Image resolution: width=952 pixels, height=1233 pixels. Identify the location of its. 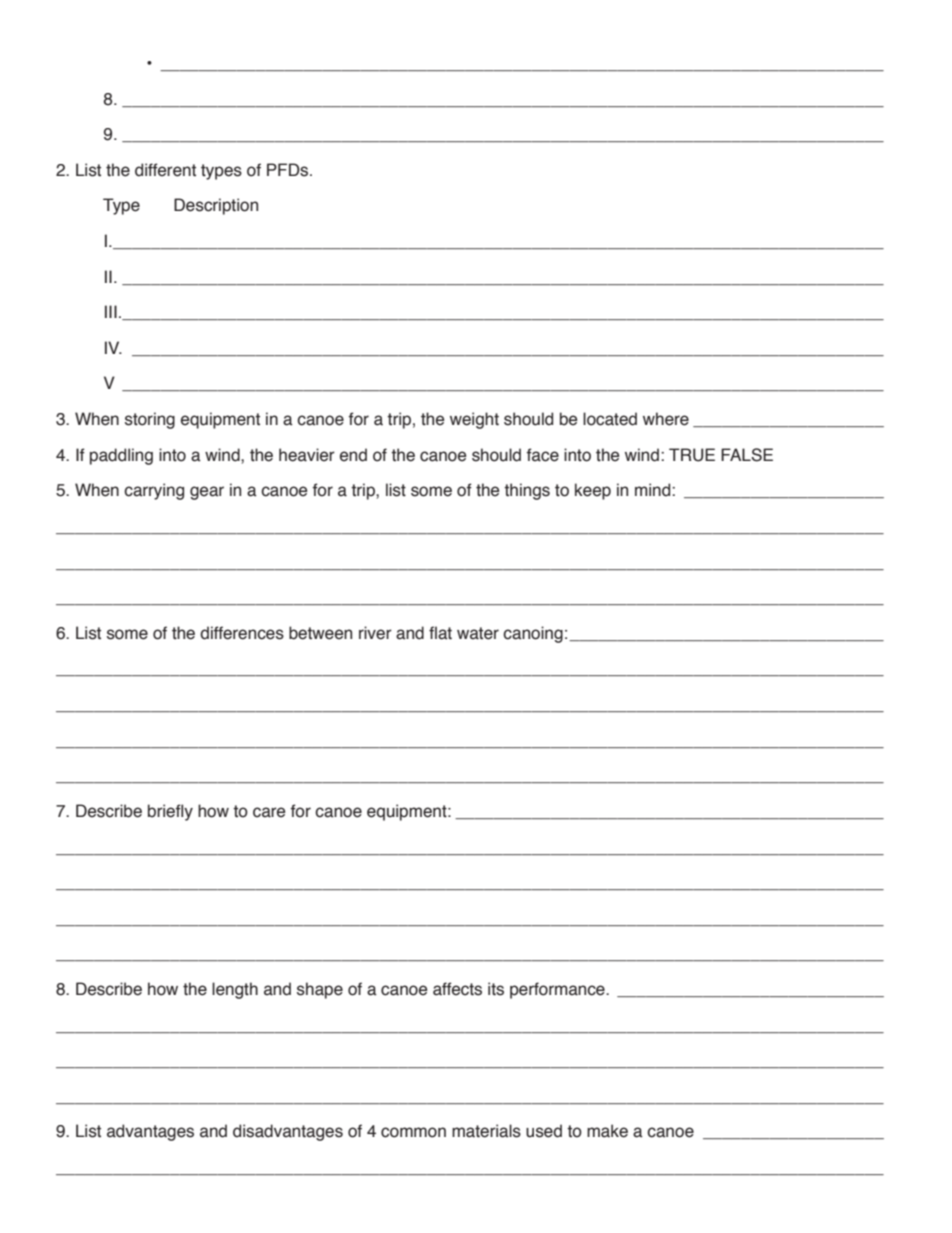
(496, 989).
